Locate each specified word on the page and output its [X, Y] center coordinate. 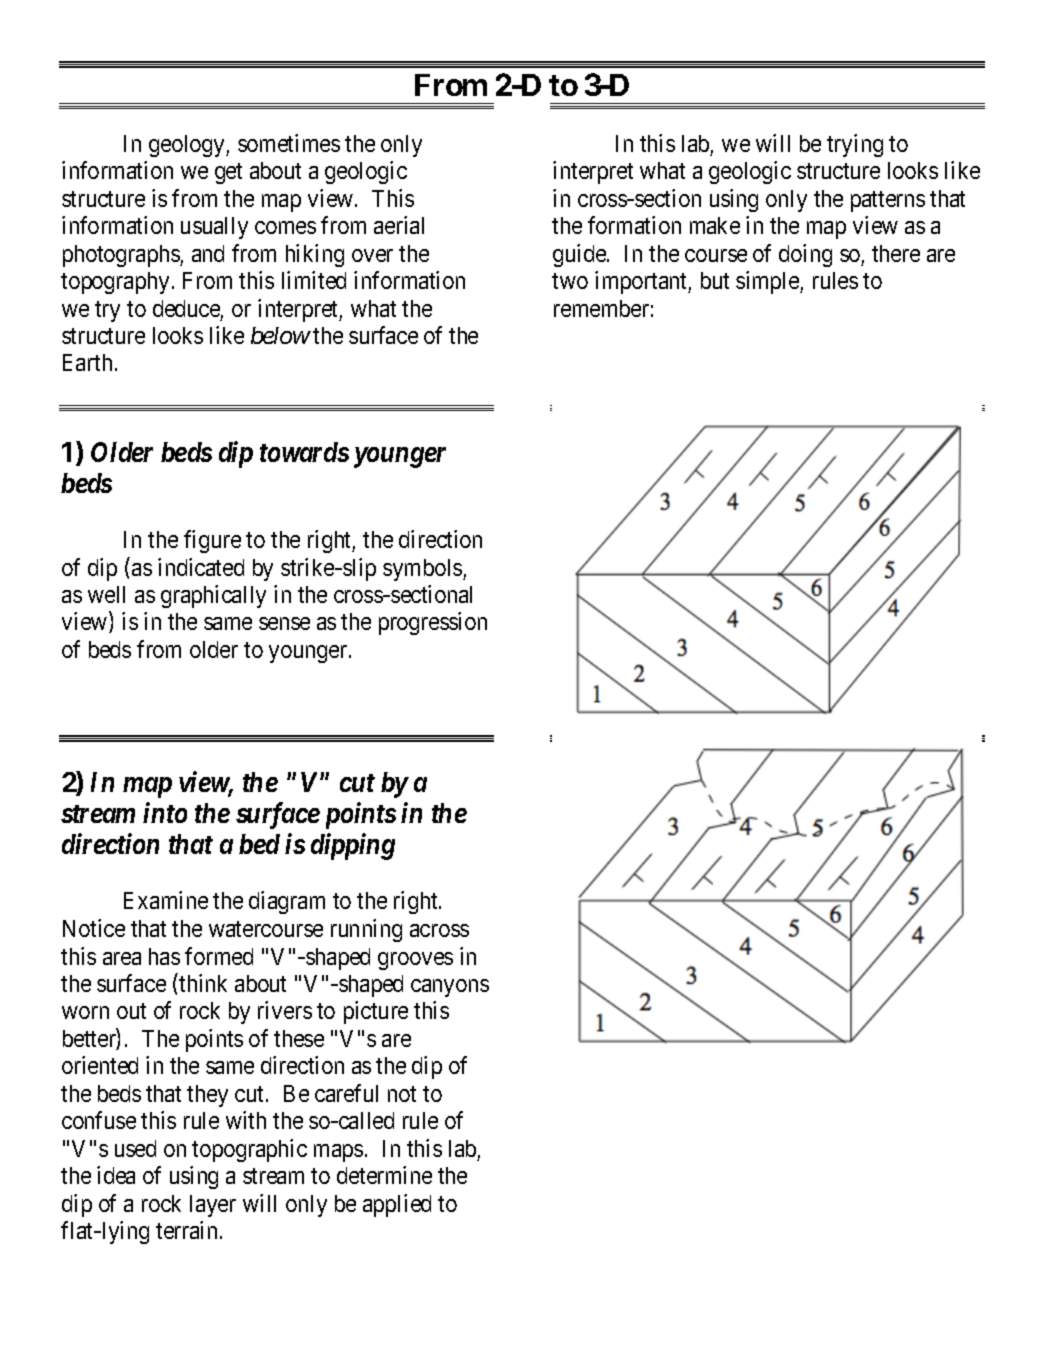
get [228, 173]
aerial [399, 225]
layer [213, 1206]
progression [433, 623]
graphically [213, 596]
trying [855, 145]
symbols [423, 570]
